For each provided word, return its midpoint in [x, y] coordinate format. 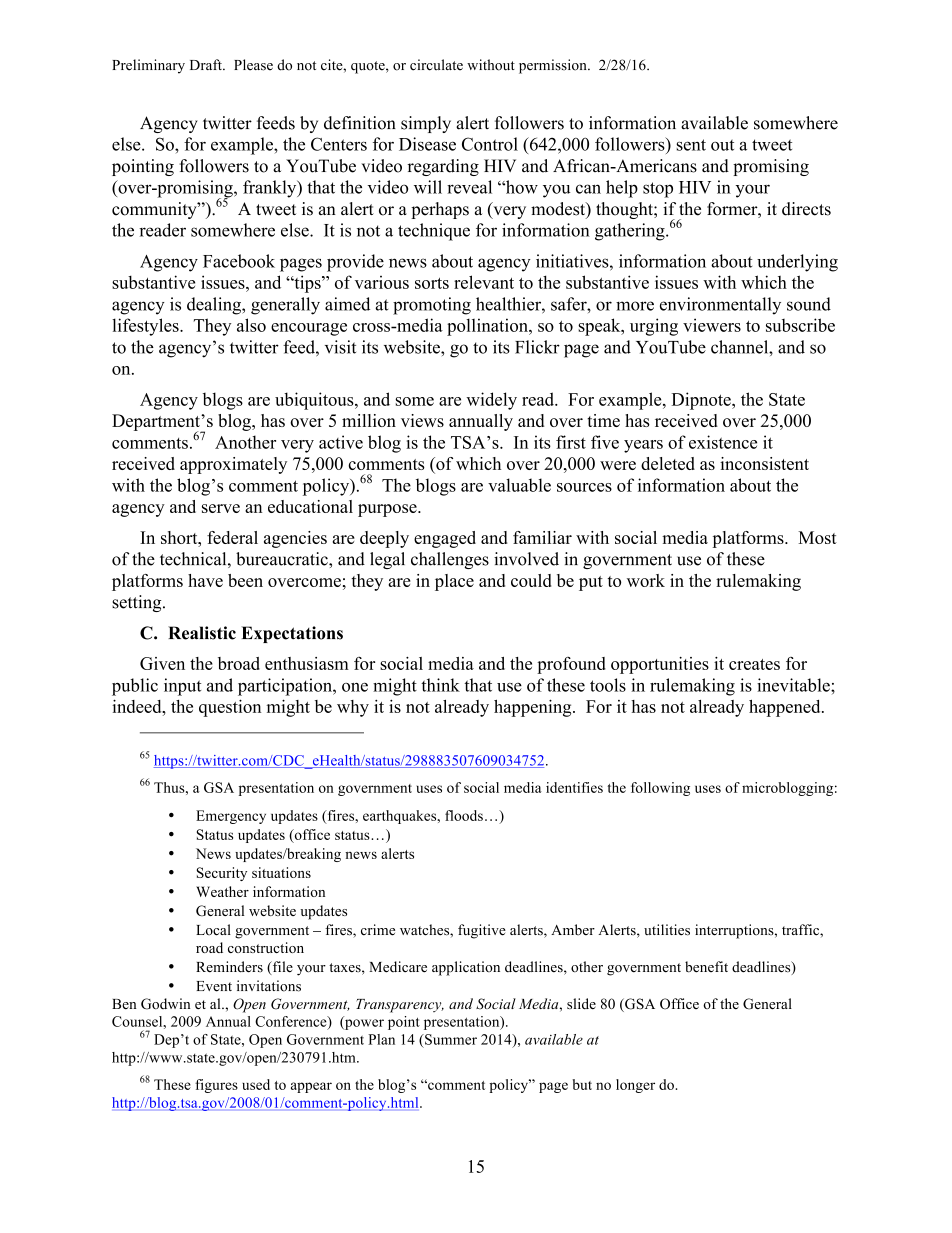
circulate [436, 65]
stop [658, 190]
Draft [207, 64]
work [646, 580]
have [205, 580]
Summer [450, 1039]
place [454, 582]
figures [216, 1086]
